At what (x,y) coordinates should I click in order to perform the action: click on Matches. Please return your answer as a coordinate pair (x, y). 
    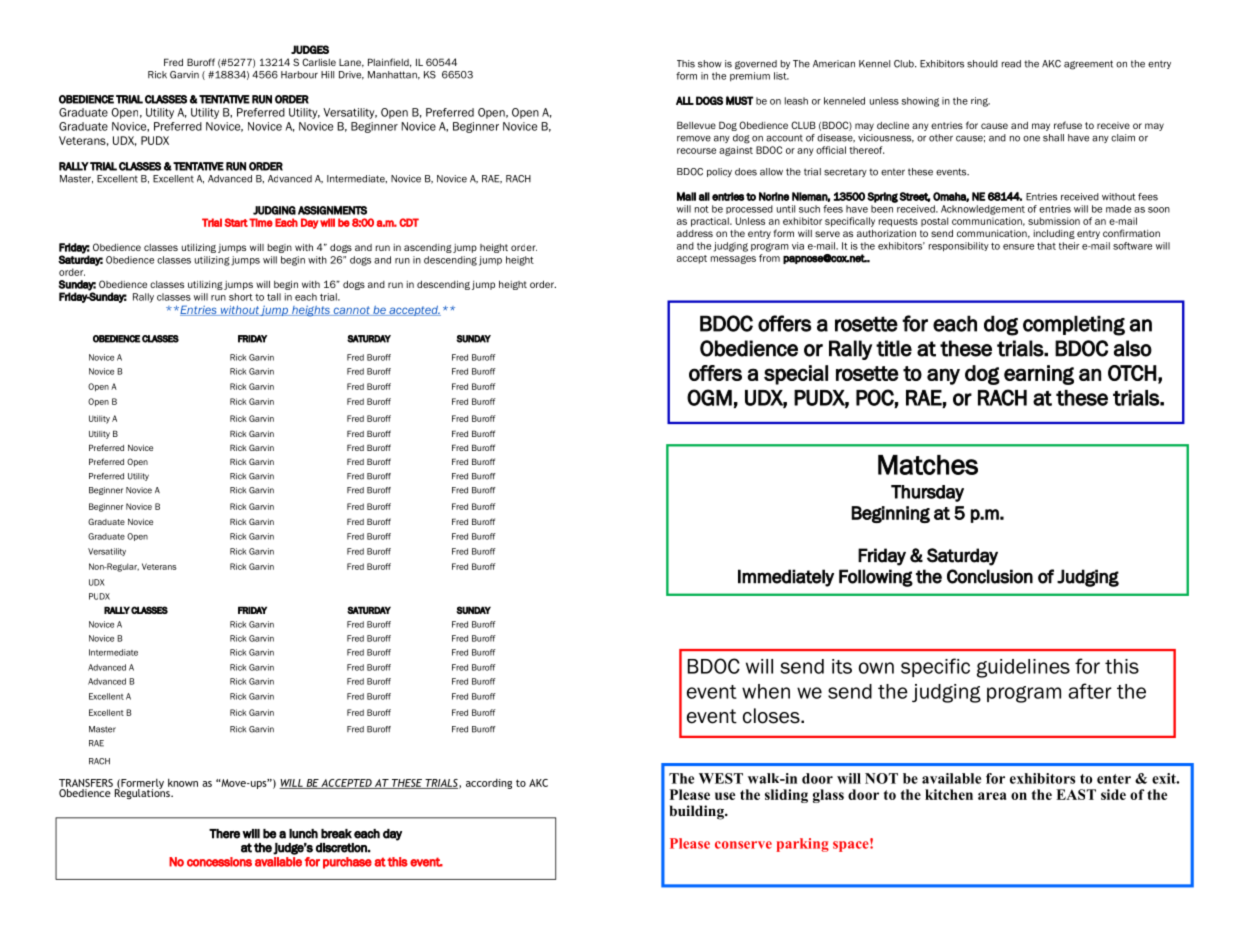
    Looking at the image, I should click on (928, 465).
